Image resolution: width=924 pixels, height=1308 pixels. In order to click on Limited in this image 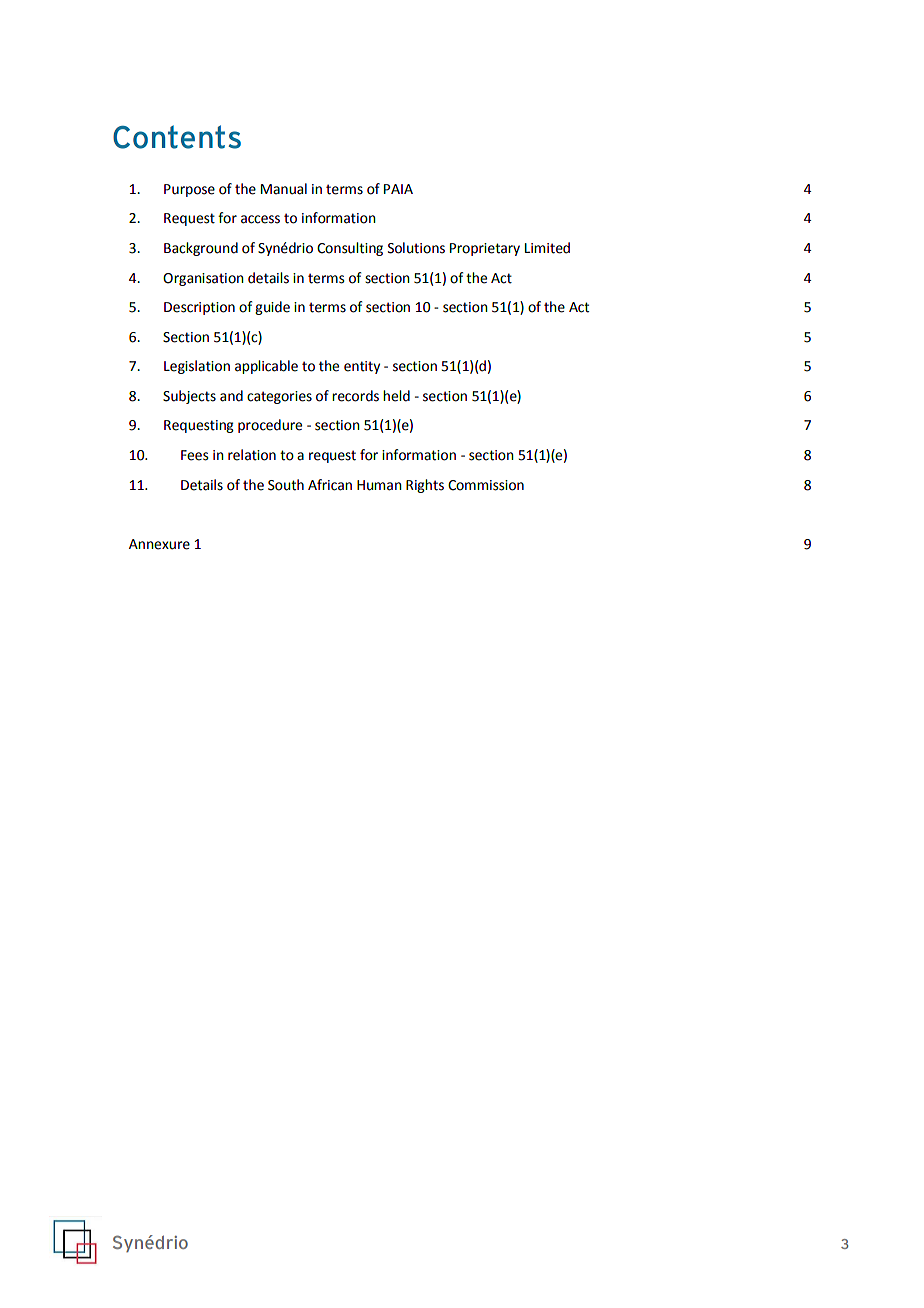, I will do `click(547, 248)`.
